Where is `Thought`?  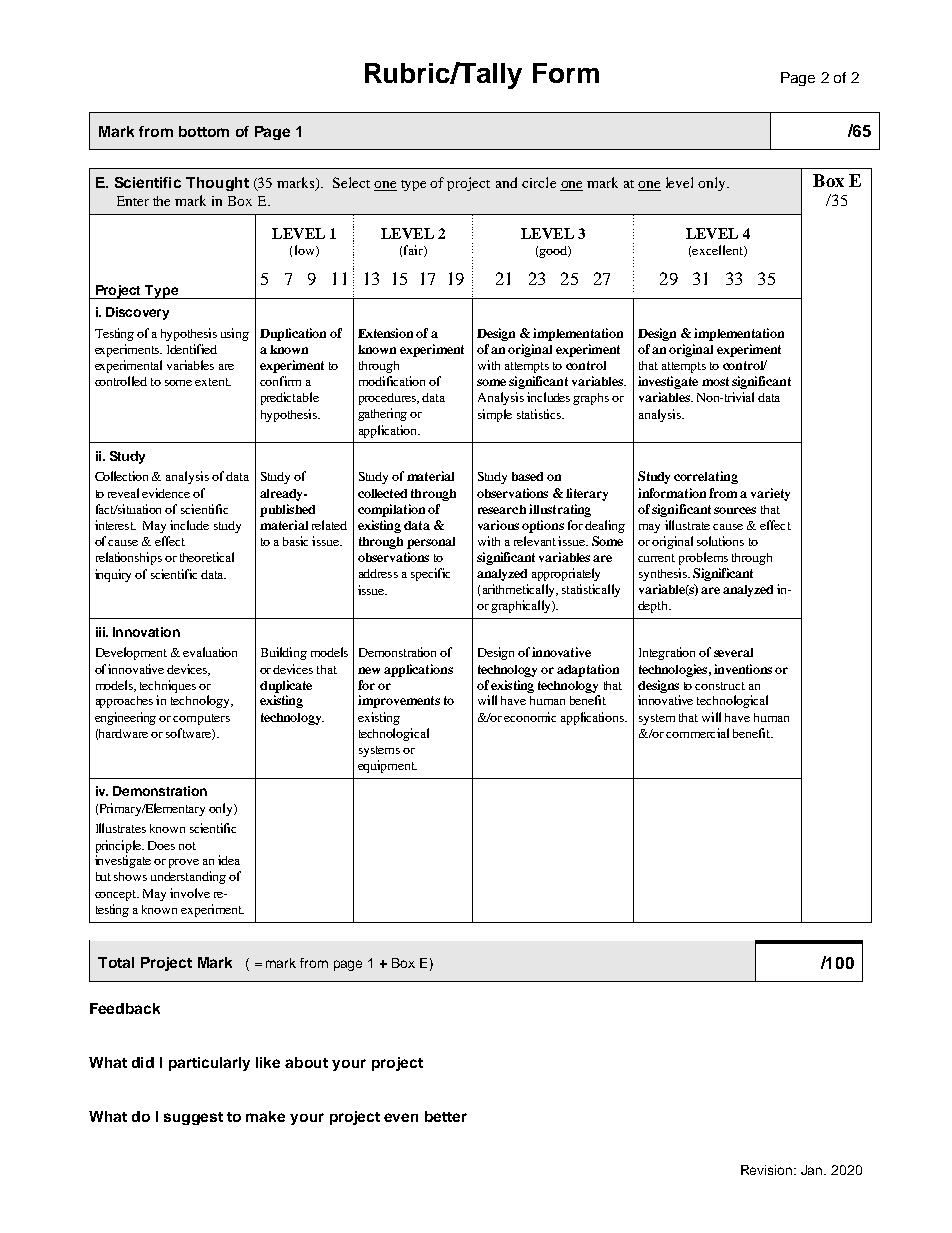
Thought is located at coordinates (217, 184).
